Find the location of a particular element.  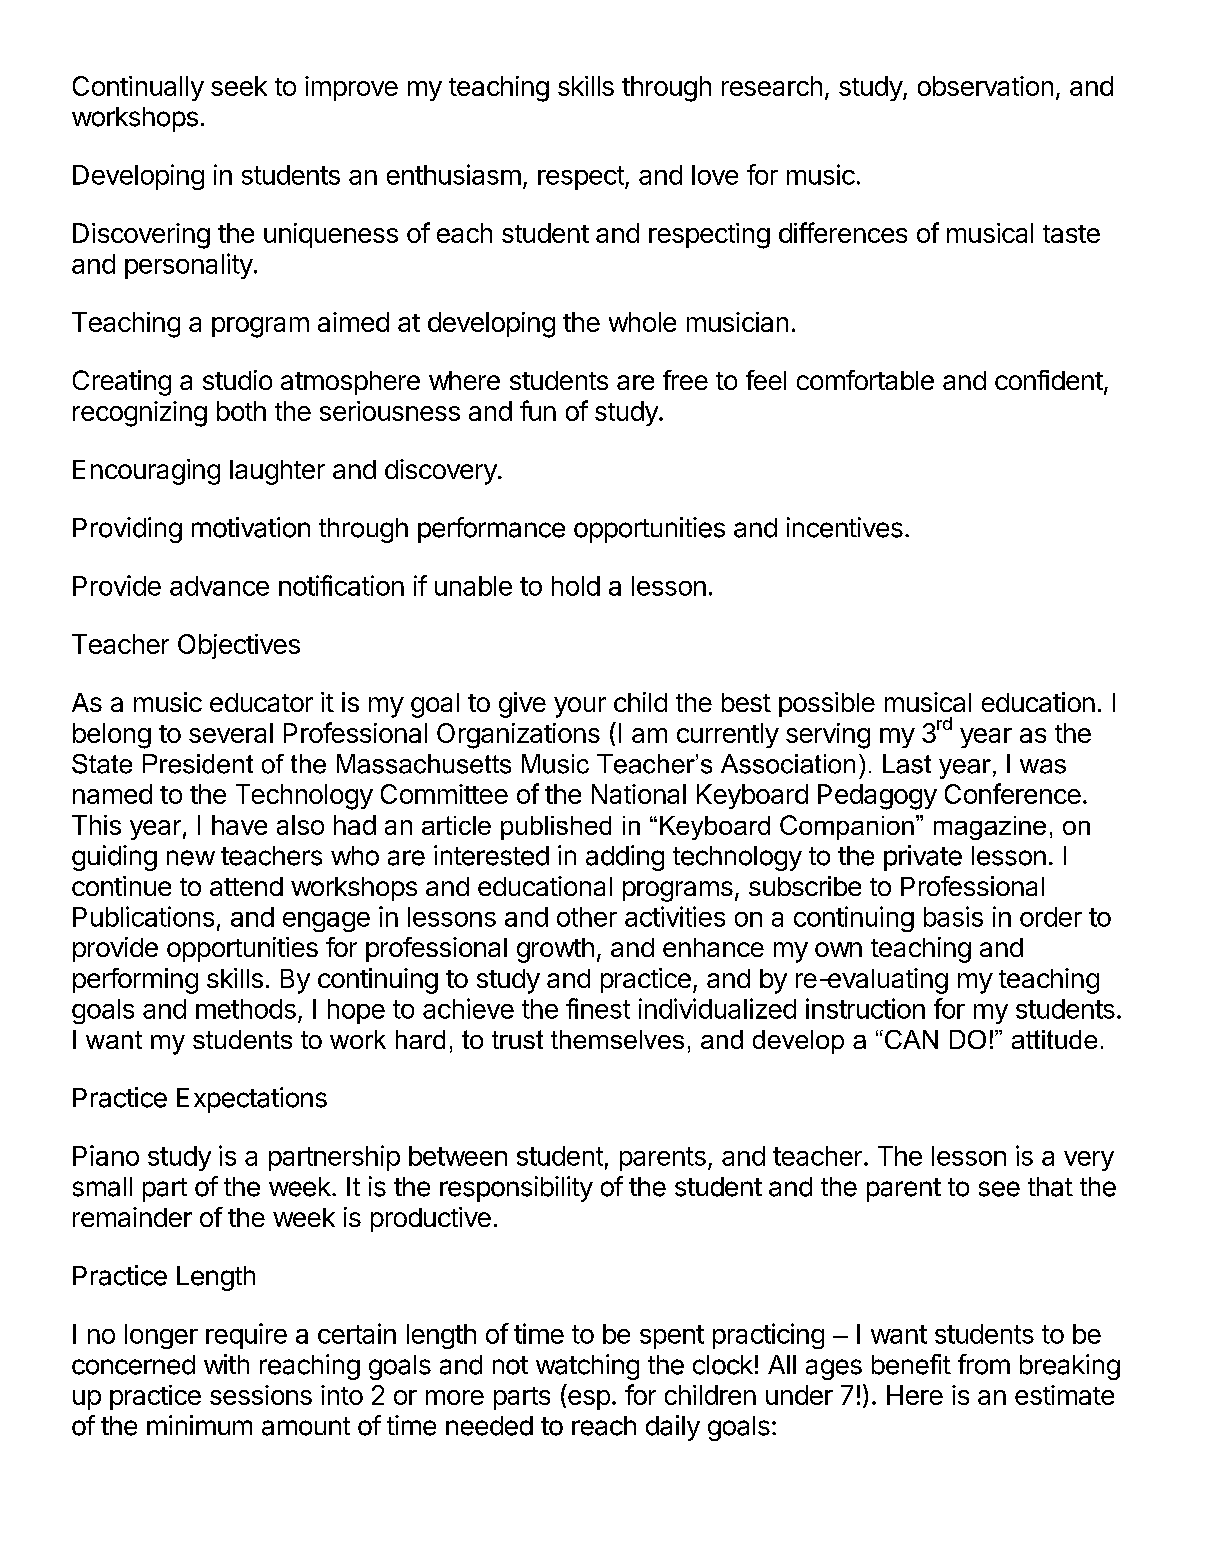

with is located at coordinates (226, 1364).
